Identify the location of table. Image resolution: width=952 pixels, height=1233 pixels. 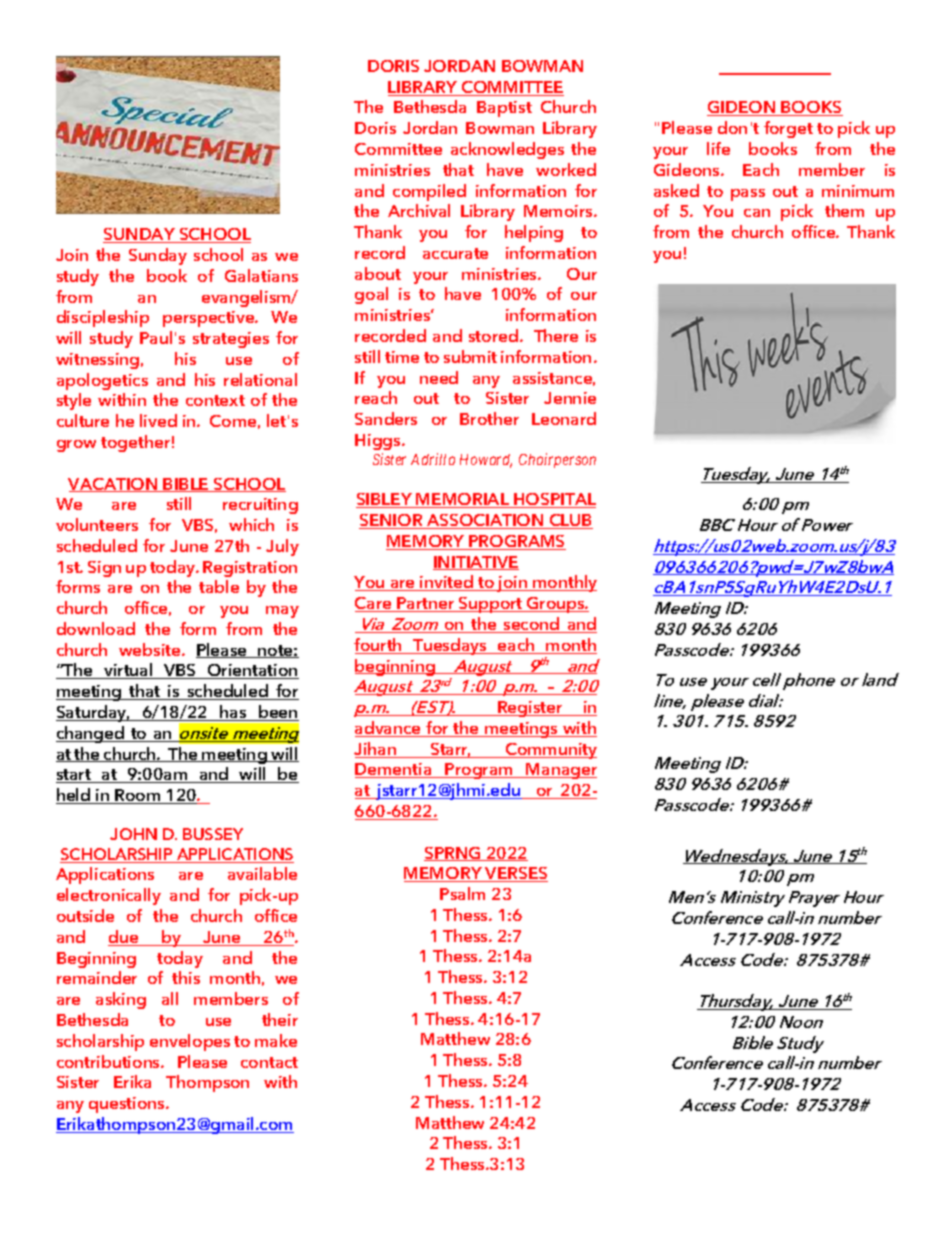
(219, 586).
